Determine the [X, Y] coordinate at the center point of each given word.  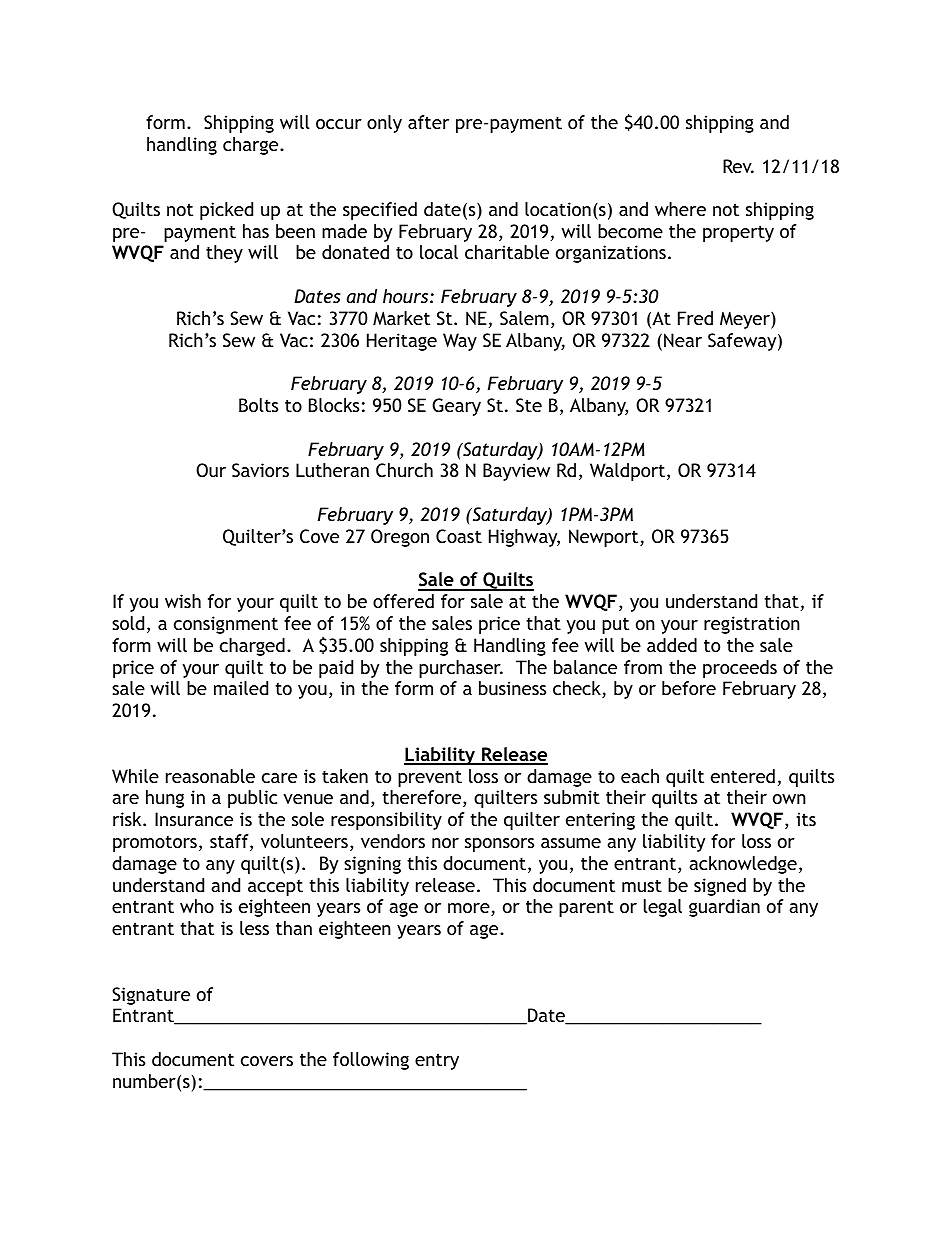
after [428, 122]
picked [226, 211]
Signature [151, 996]
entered [743, 776]
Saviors [260, 470]
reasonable [210, 776]
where [680, 209]
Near [683, 340]
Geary [456, 407]
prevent [430, 779]
